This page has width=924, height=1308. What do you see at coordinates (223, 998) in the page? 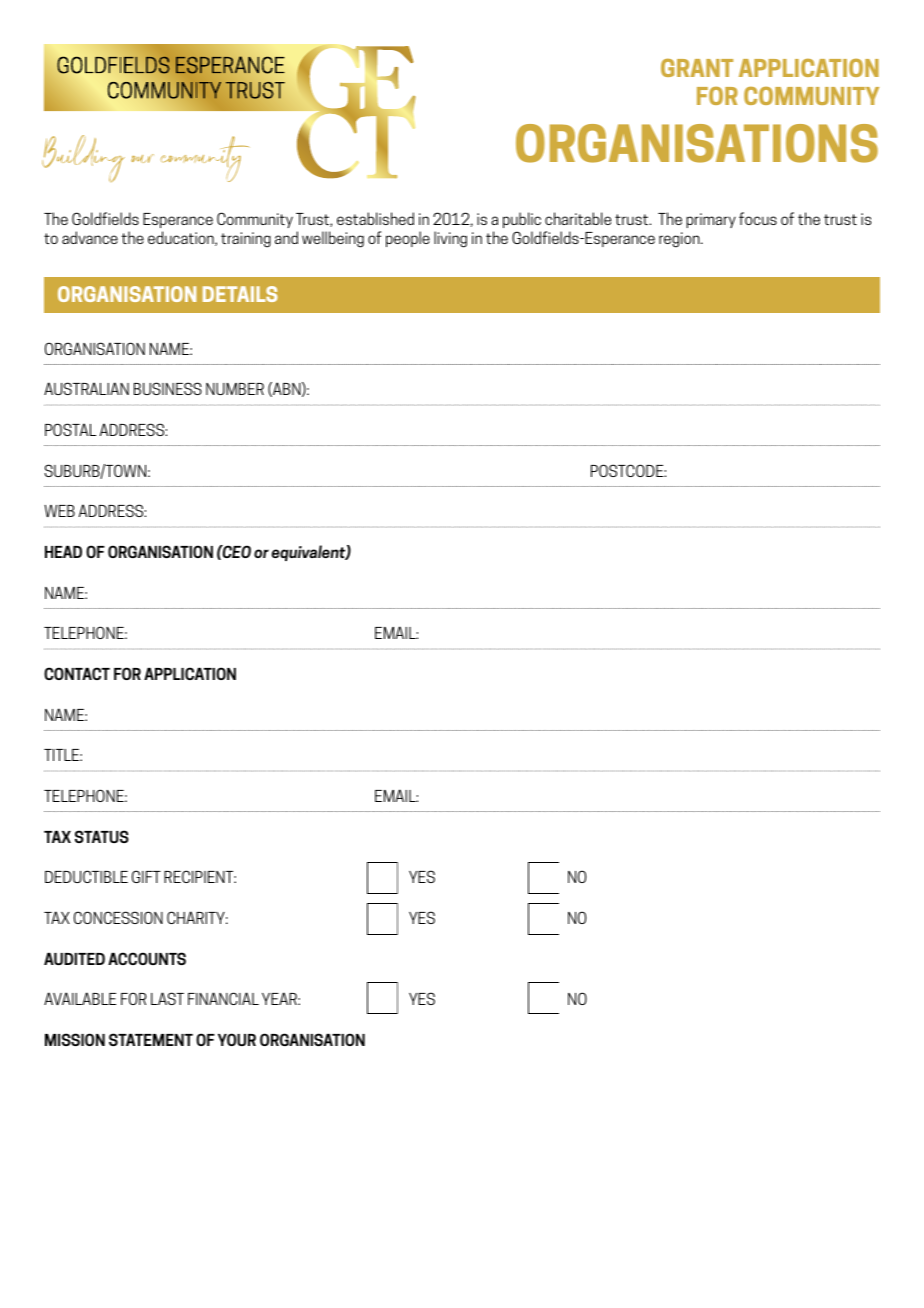
I see `FINANCIAL` at bounding box center [223, 998].
